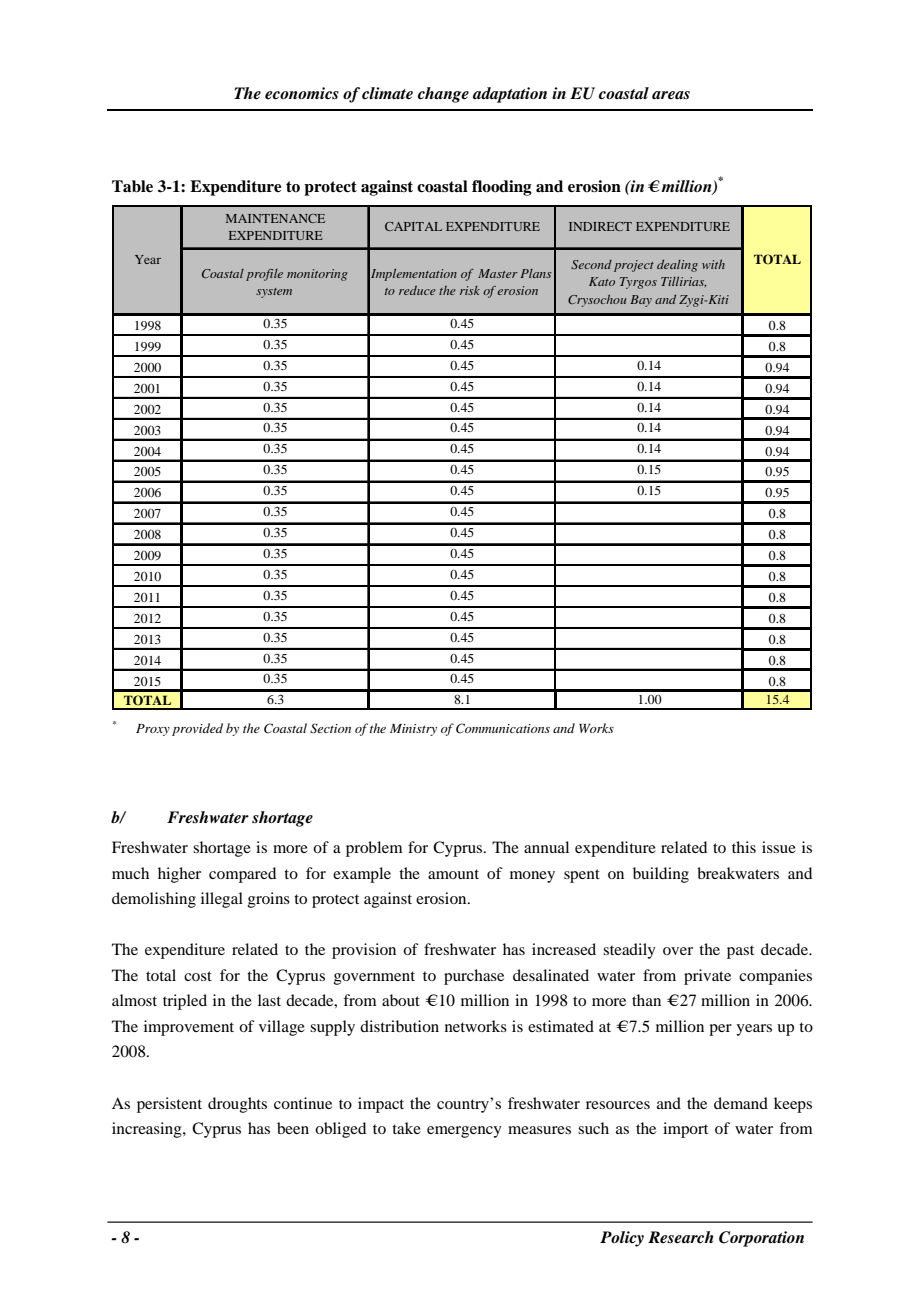  I want to click on this, so click(744, 847).
